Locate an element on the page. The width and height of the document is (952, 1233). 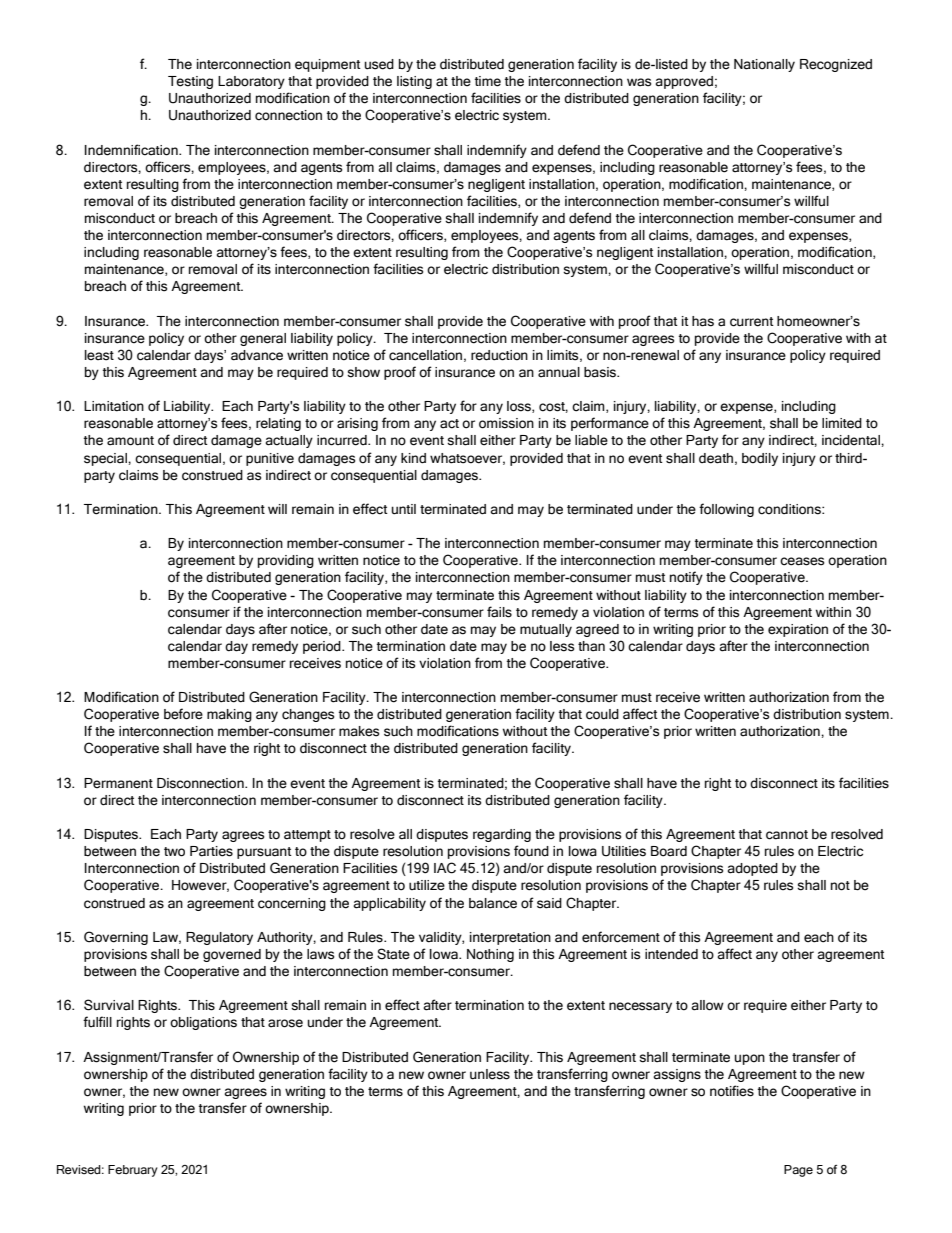
February is located at coordinates (133, 1171).
